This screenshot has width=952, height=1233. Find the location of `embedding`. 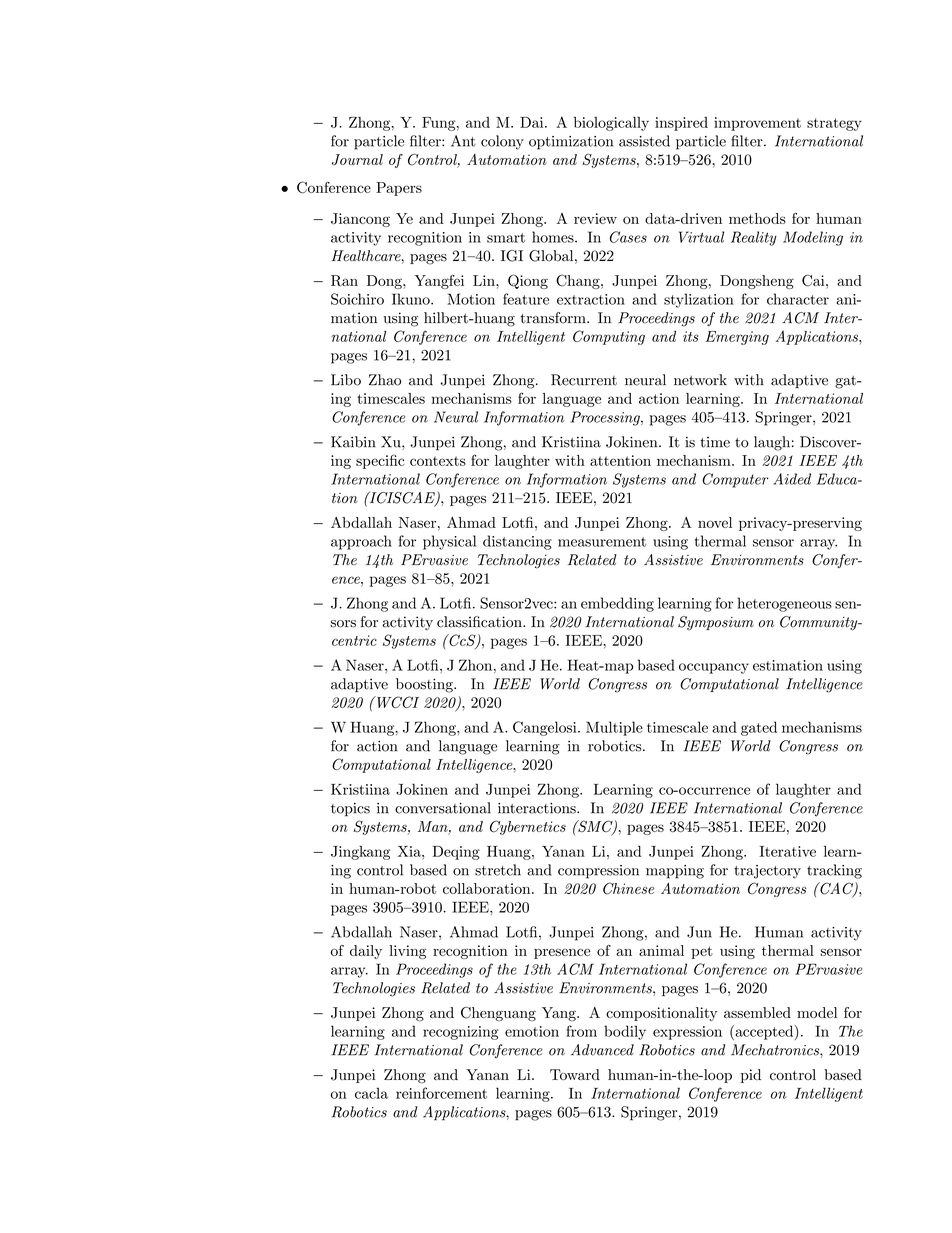

embedding is located at coordinates (617, 604).
